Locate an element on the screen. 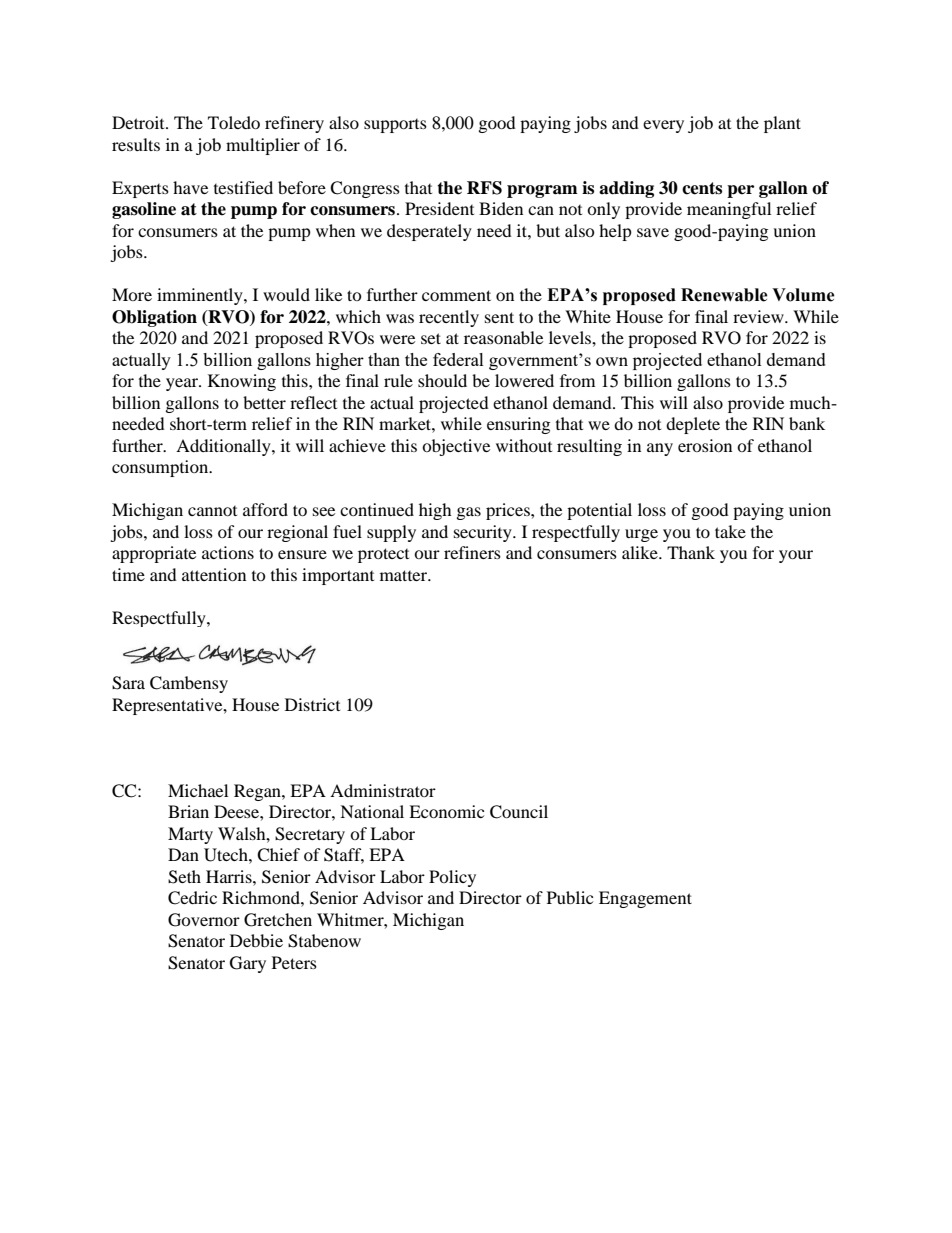 The height and width of the screenshot is (1233, 952). ensuring is located at coordinates (518, 425).
